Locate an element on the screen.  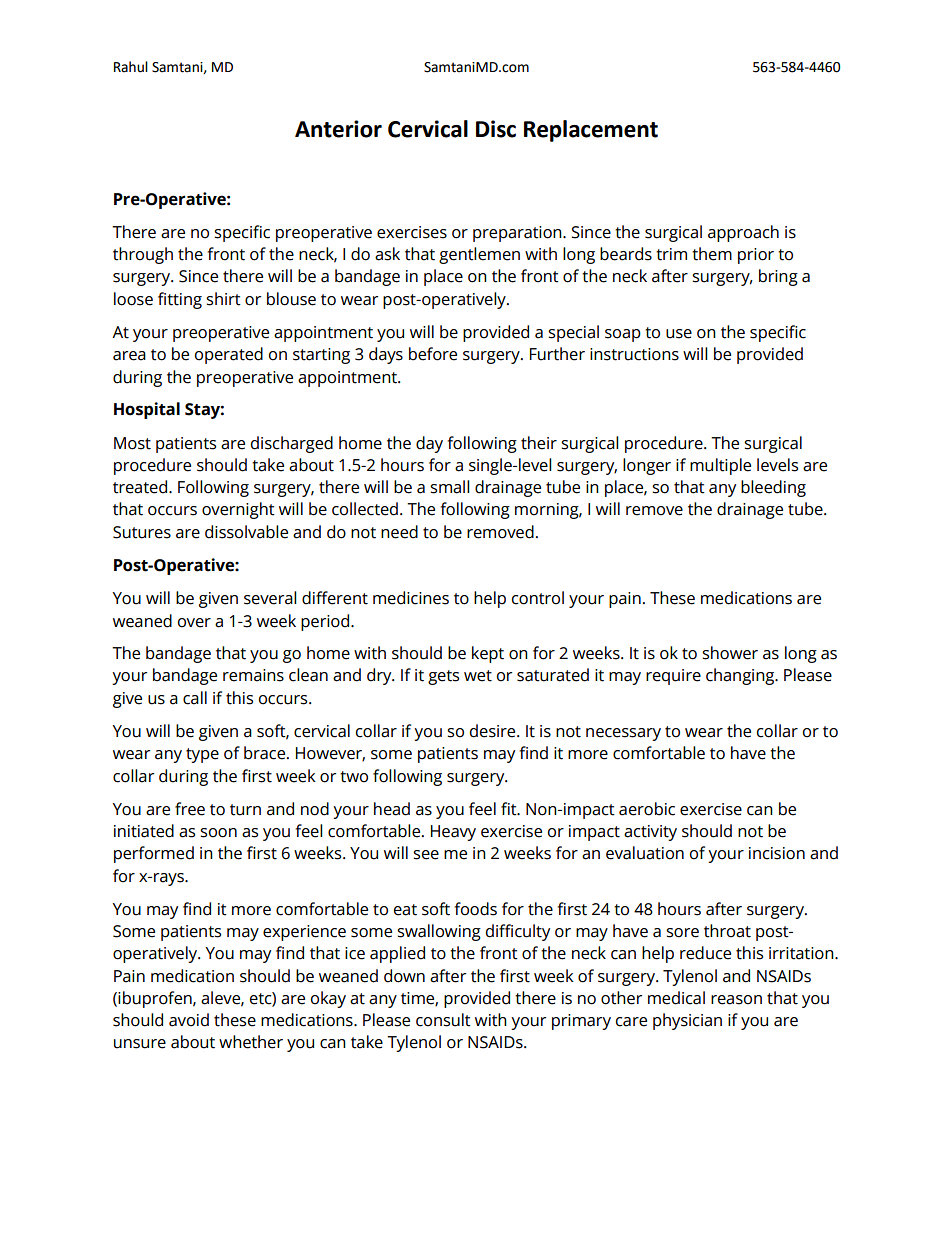
reason is located at coordinates (736, 1000).
